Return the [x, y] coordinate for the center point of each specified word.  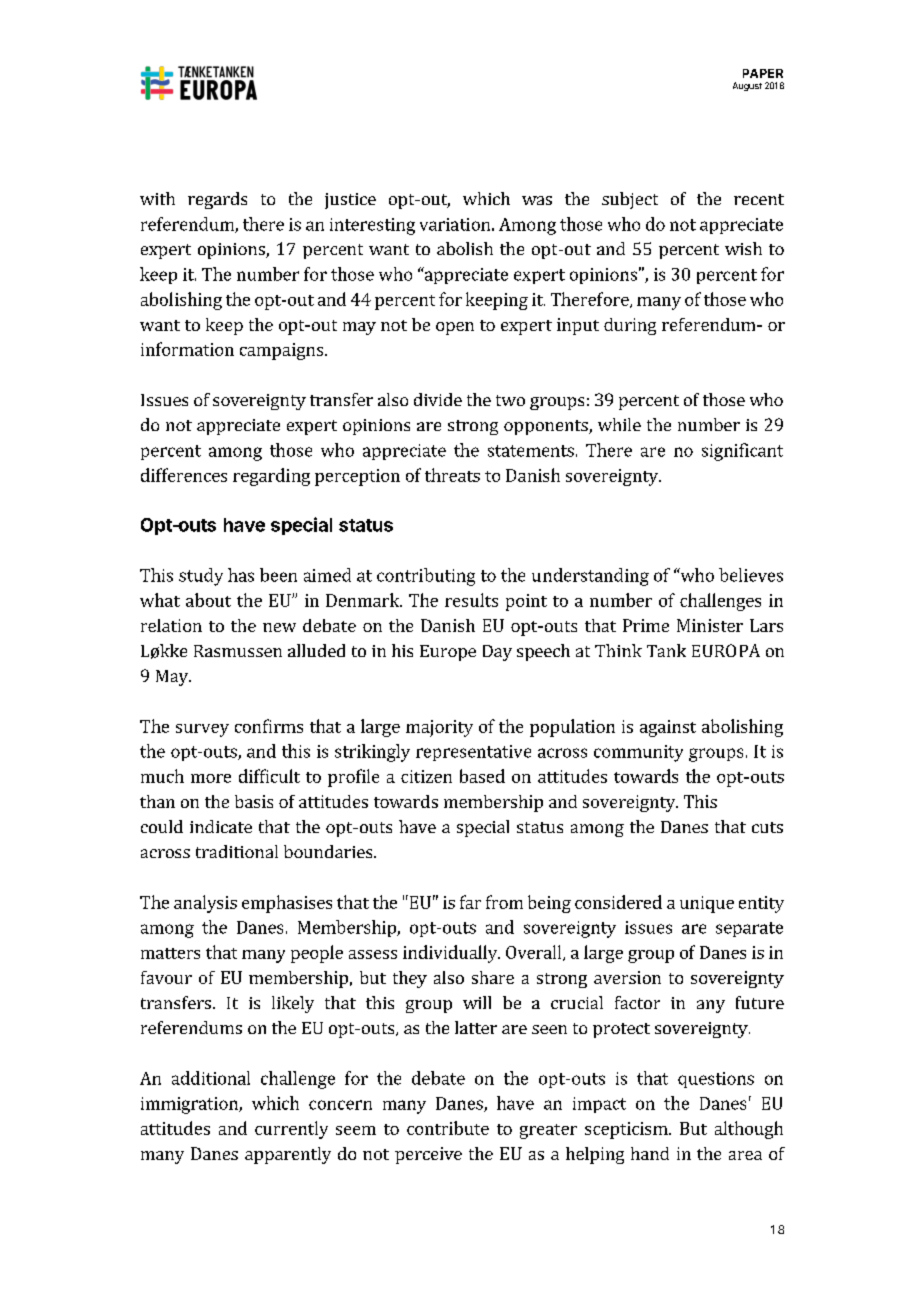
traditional [237, 851]
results [471, 600]
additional [211, 1078]
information [187, 349]
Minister [710, 625]
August [747, 86]
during [630, 326]
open [455, 328]
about [208, 600]
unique [707, 904]
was [537, 200]
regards [217, 200]
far [470, 902]
